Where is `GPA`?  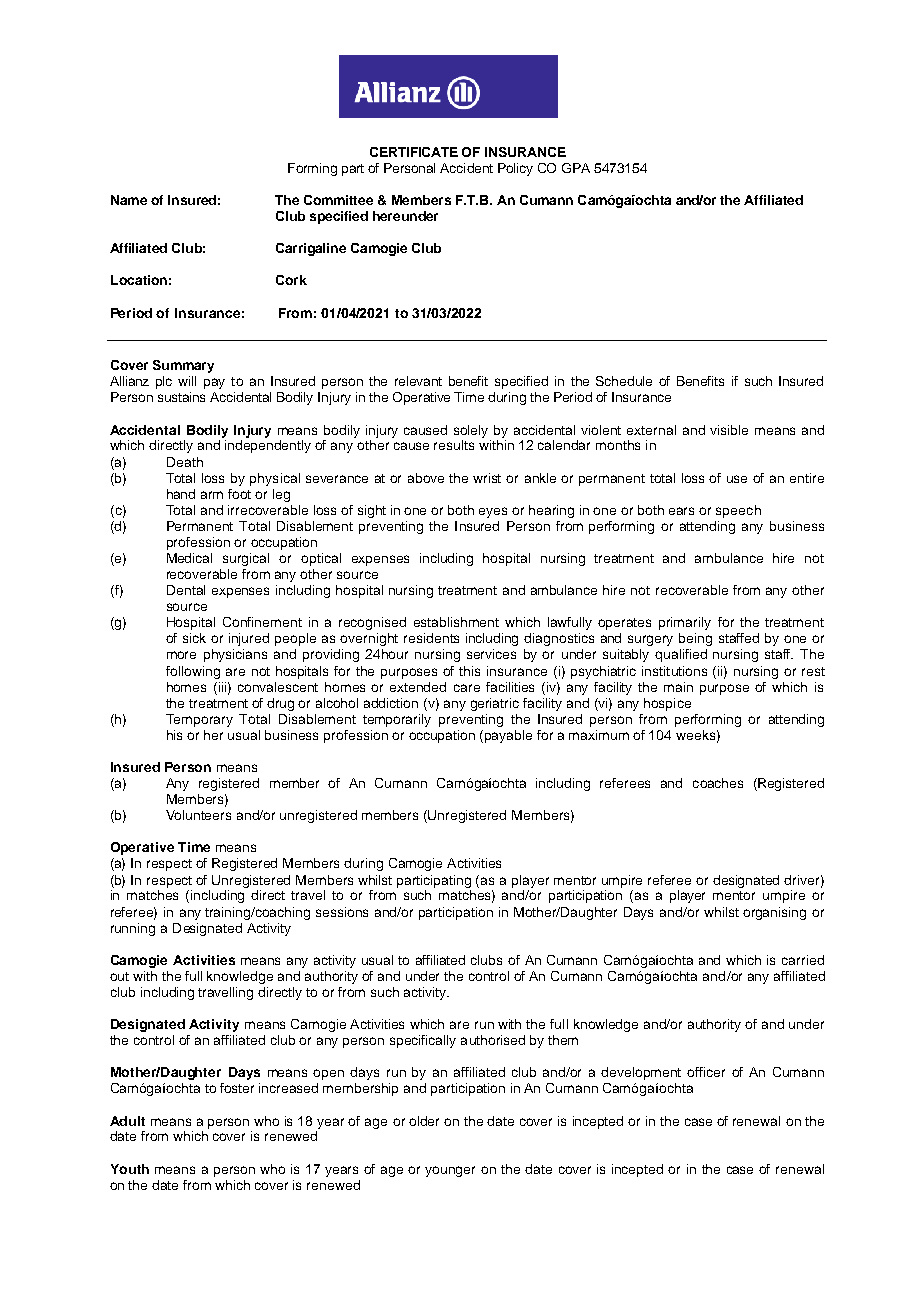 GPA is located at coordinates (576, 168).
